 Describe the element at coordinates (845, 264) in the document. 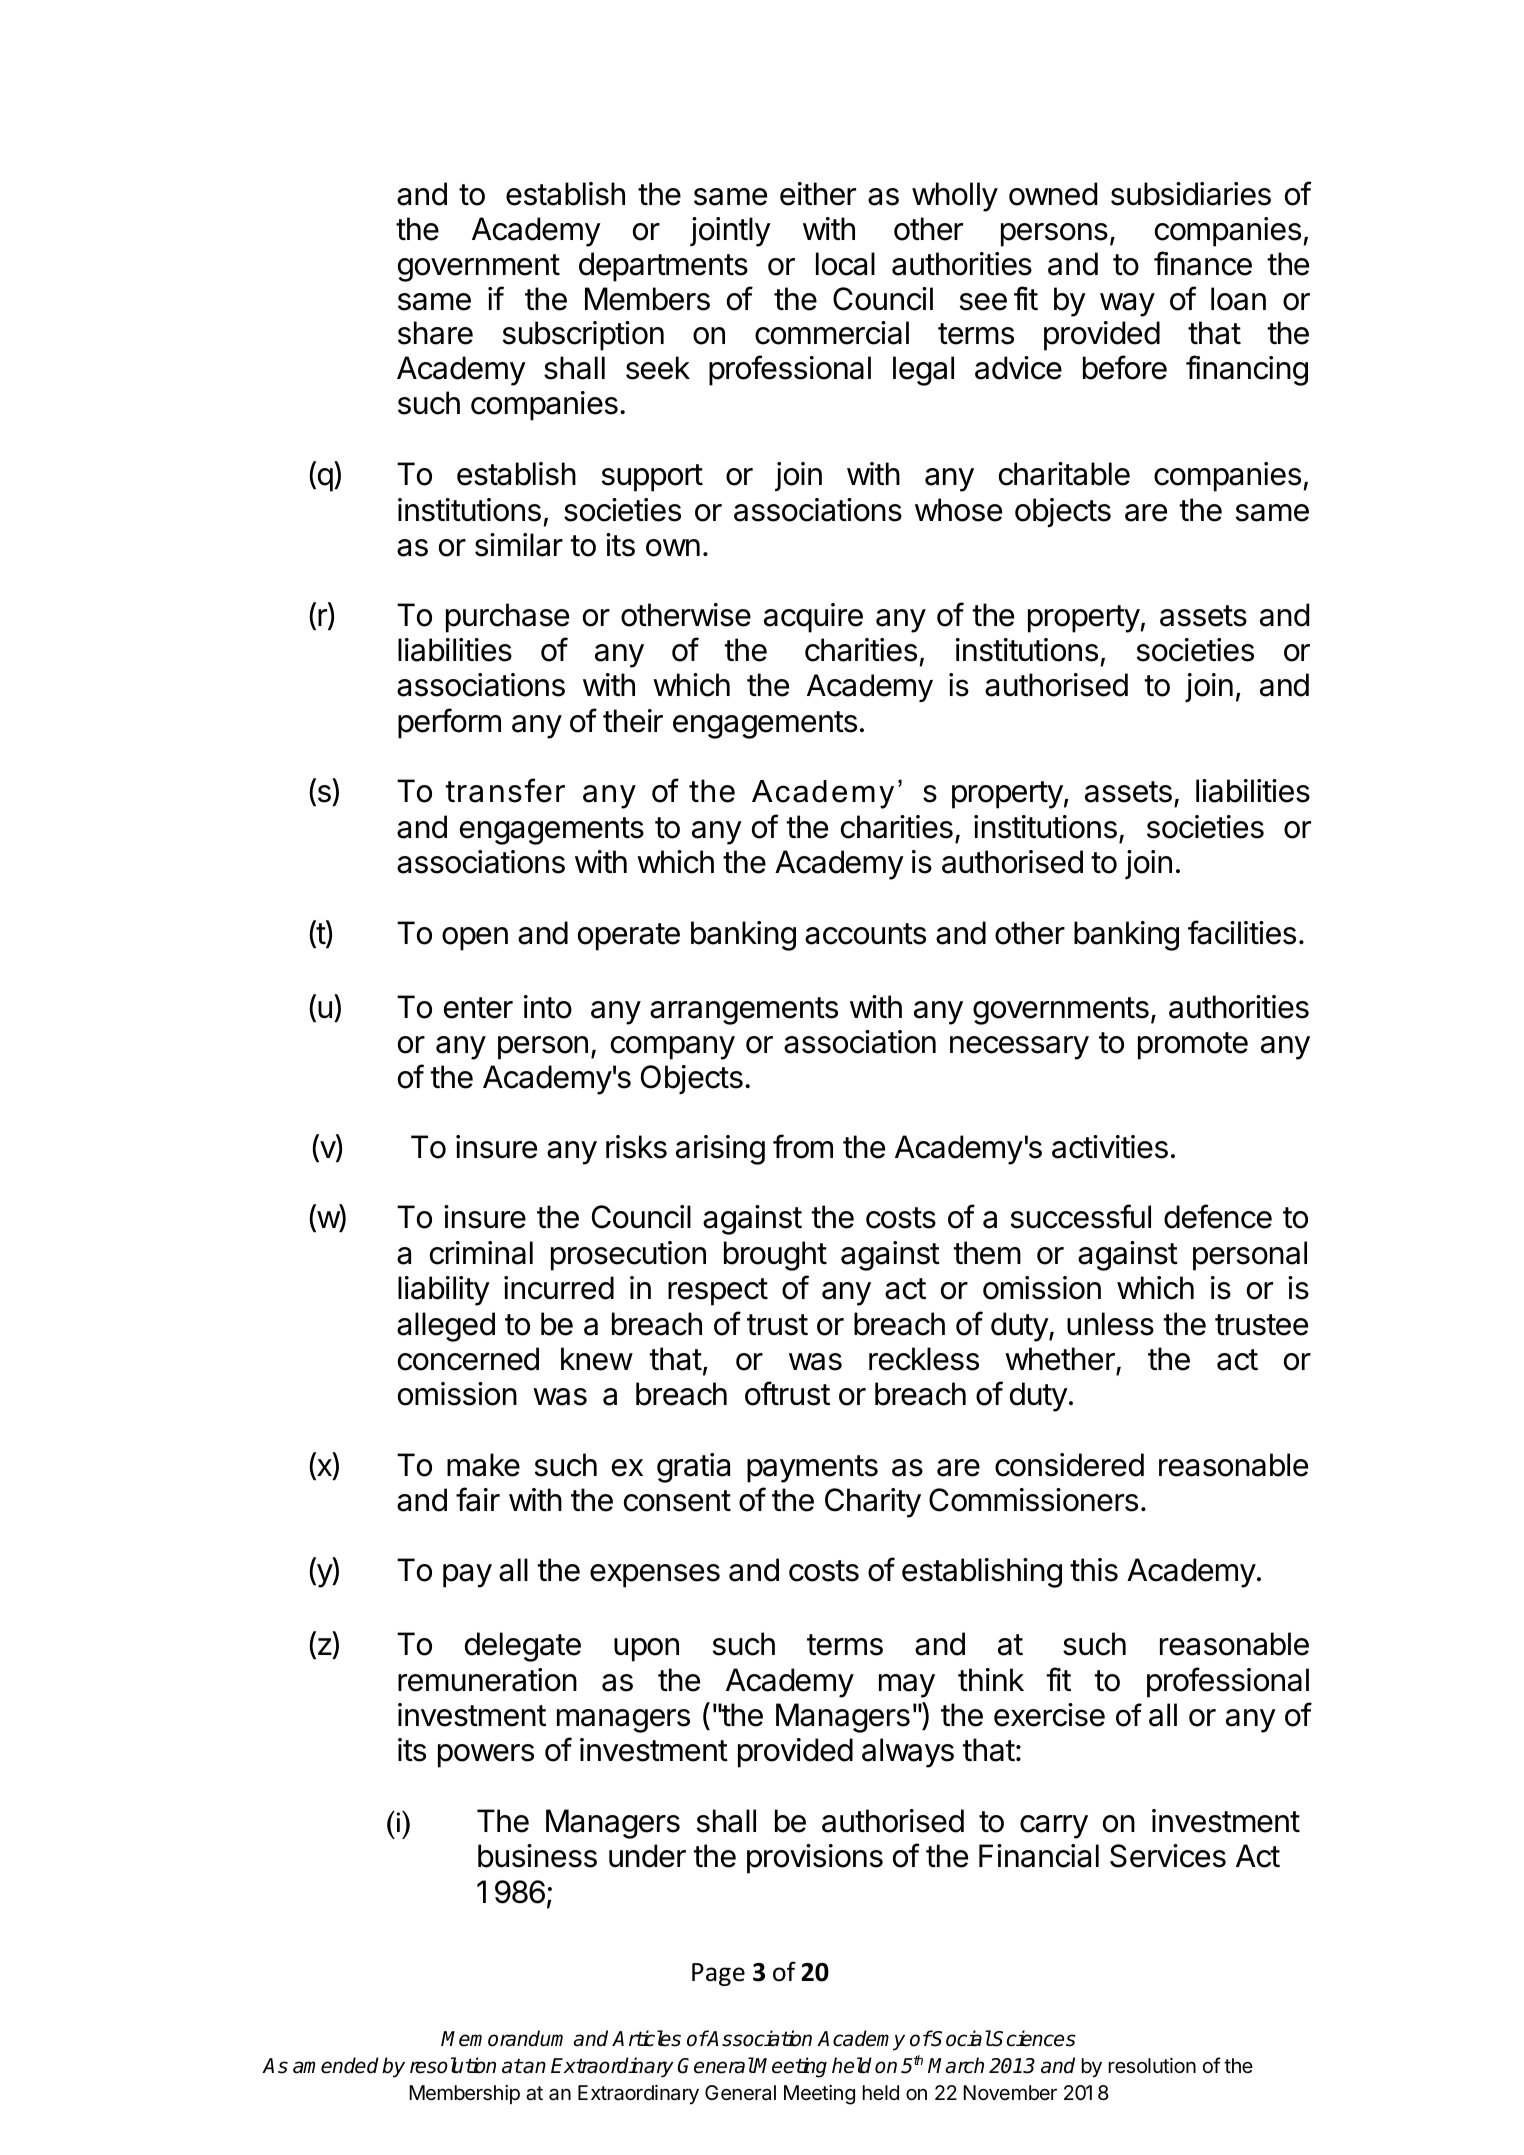

I see `local` at that location.
